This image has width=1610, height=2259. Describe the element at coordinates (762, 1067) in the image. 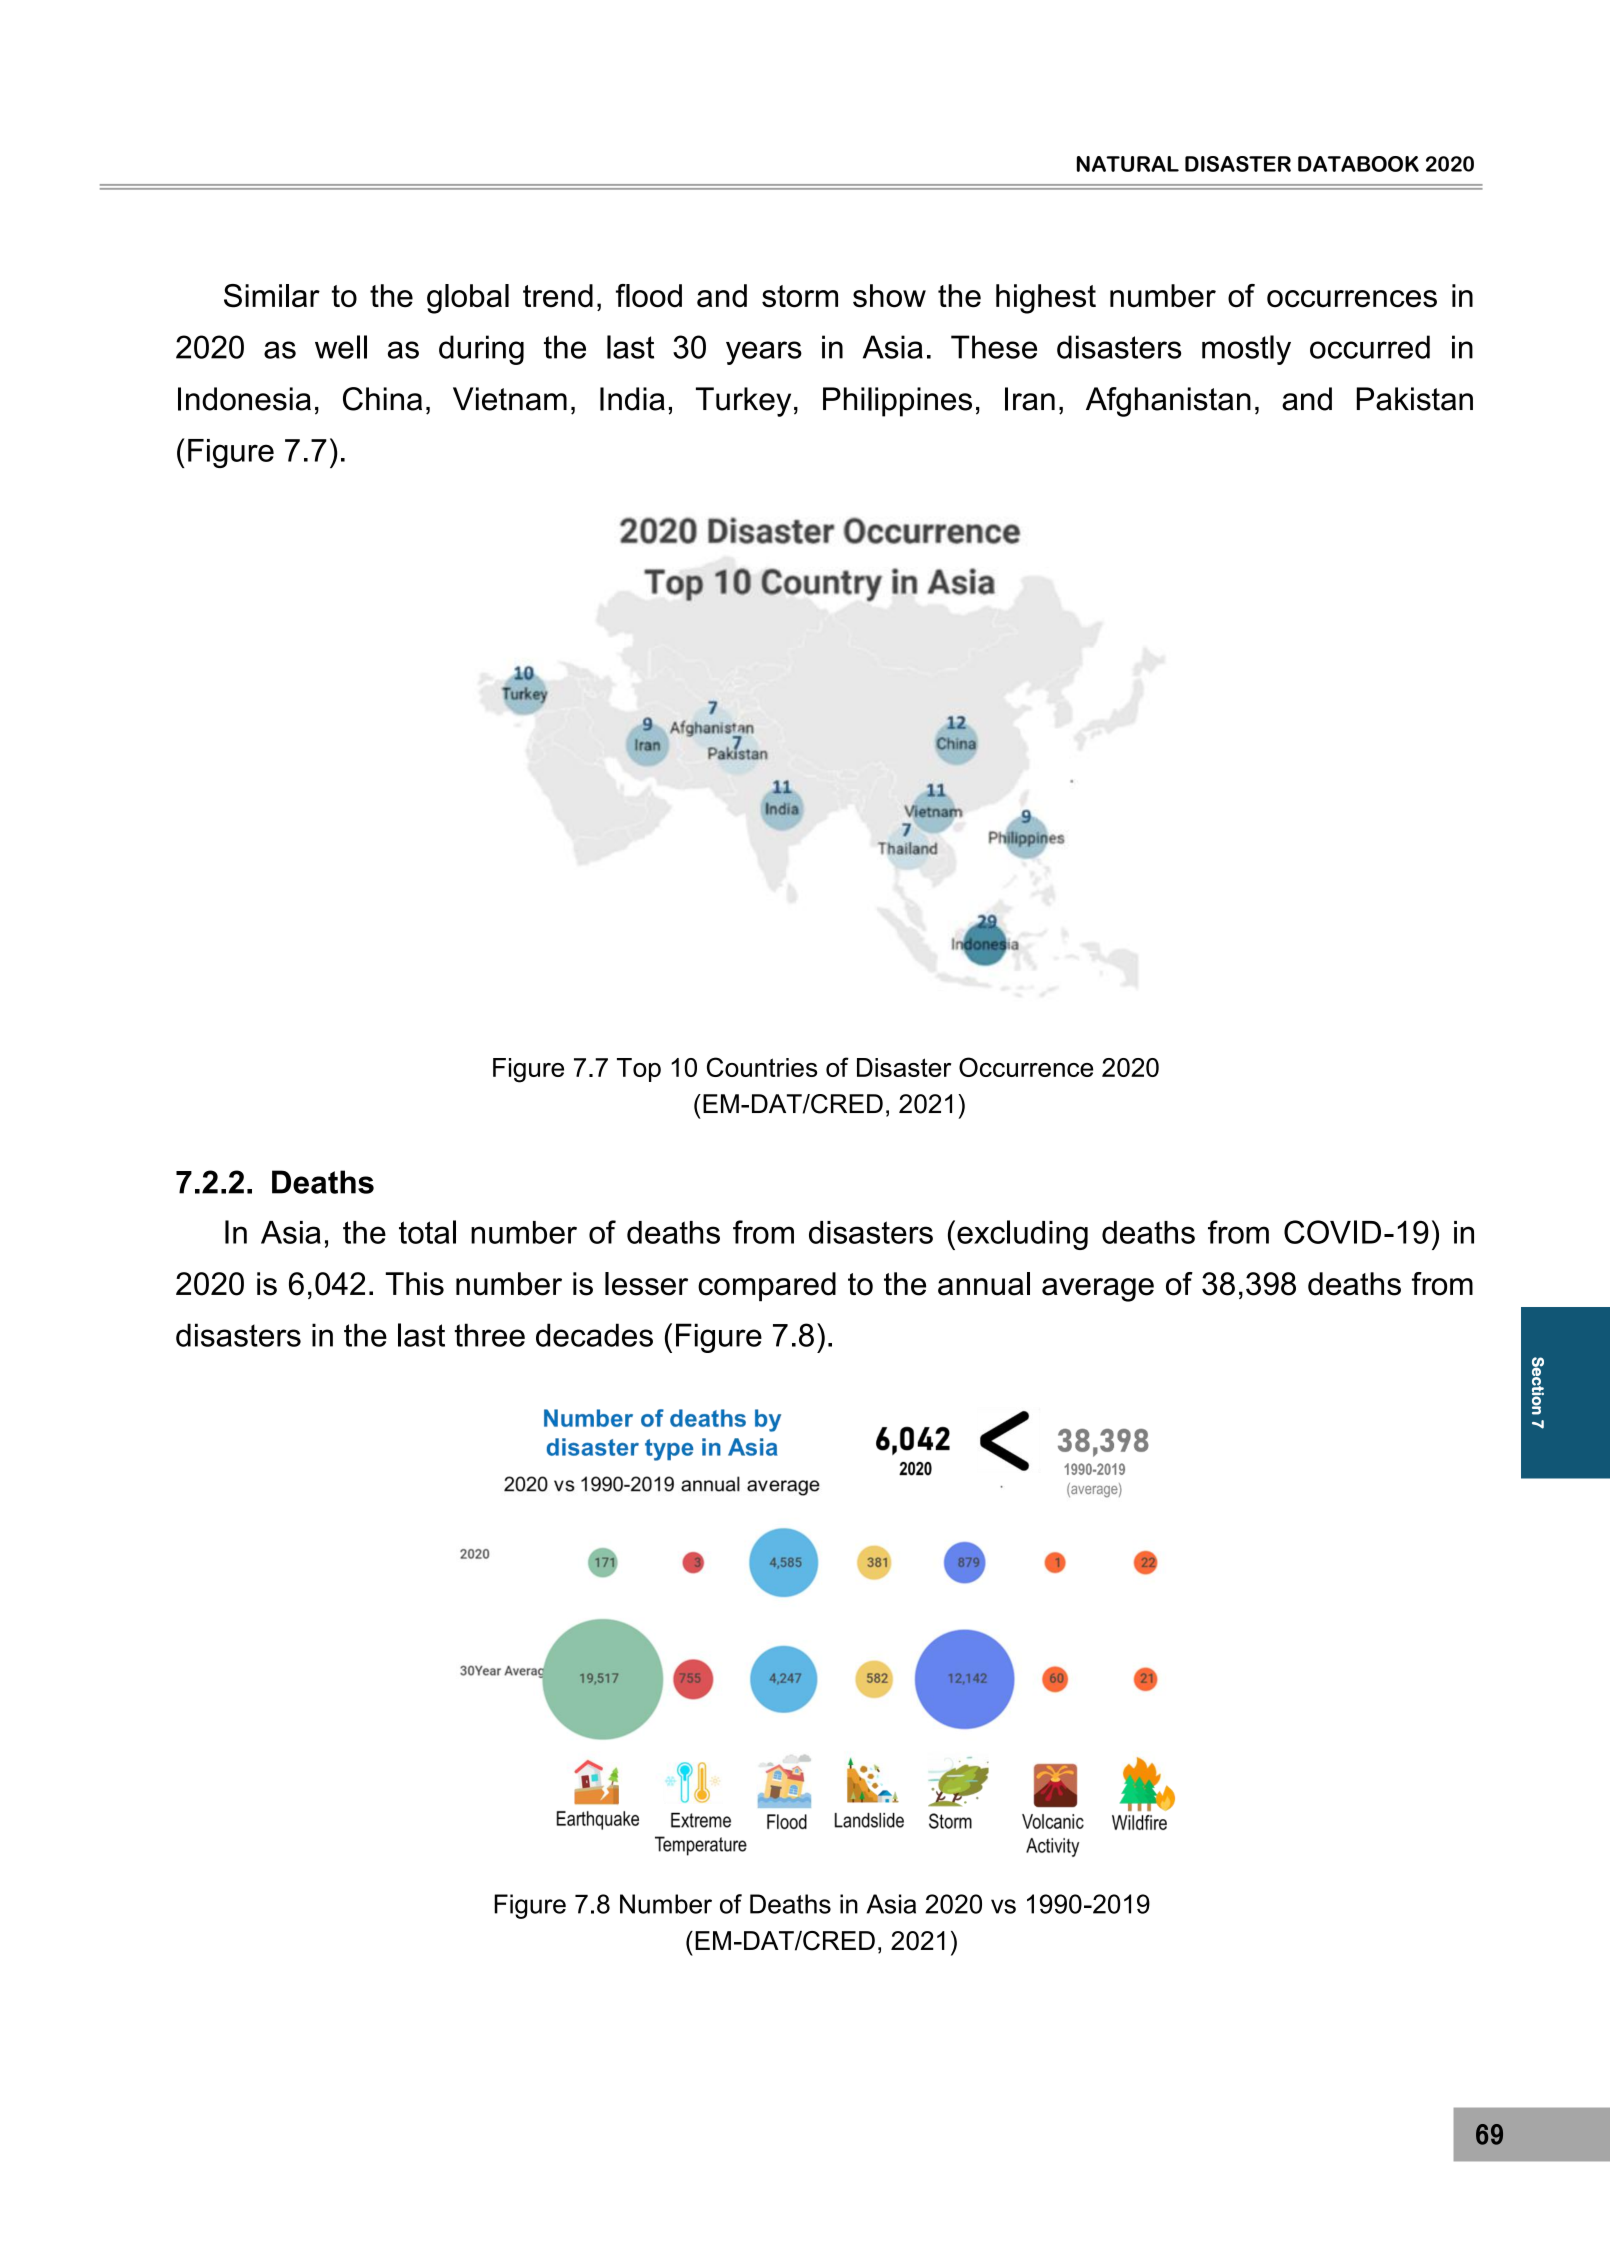

I see `Countries` at that location.
